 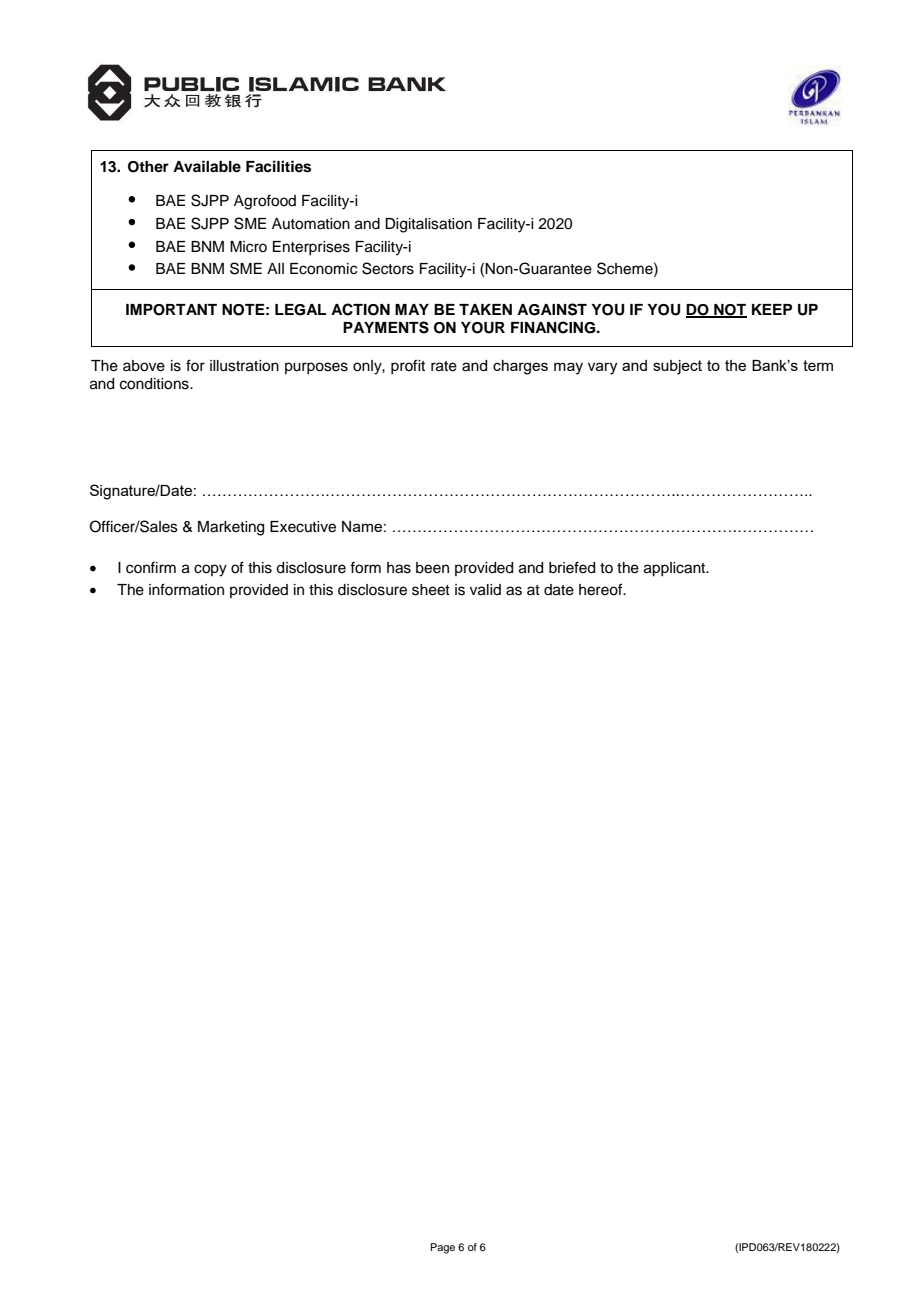 I want to click on sheet, so click(x=431, y=590).
